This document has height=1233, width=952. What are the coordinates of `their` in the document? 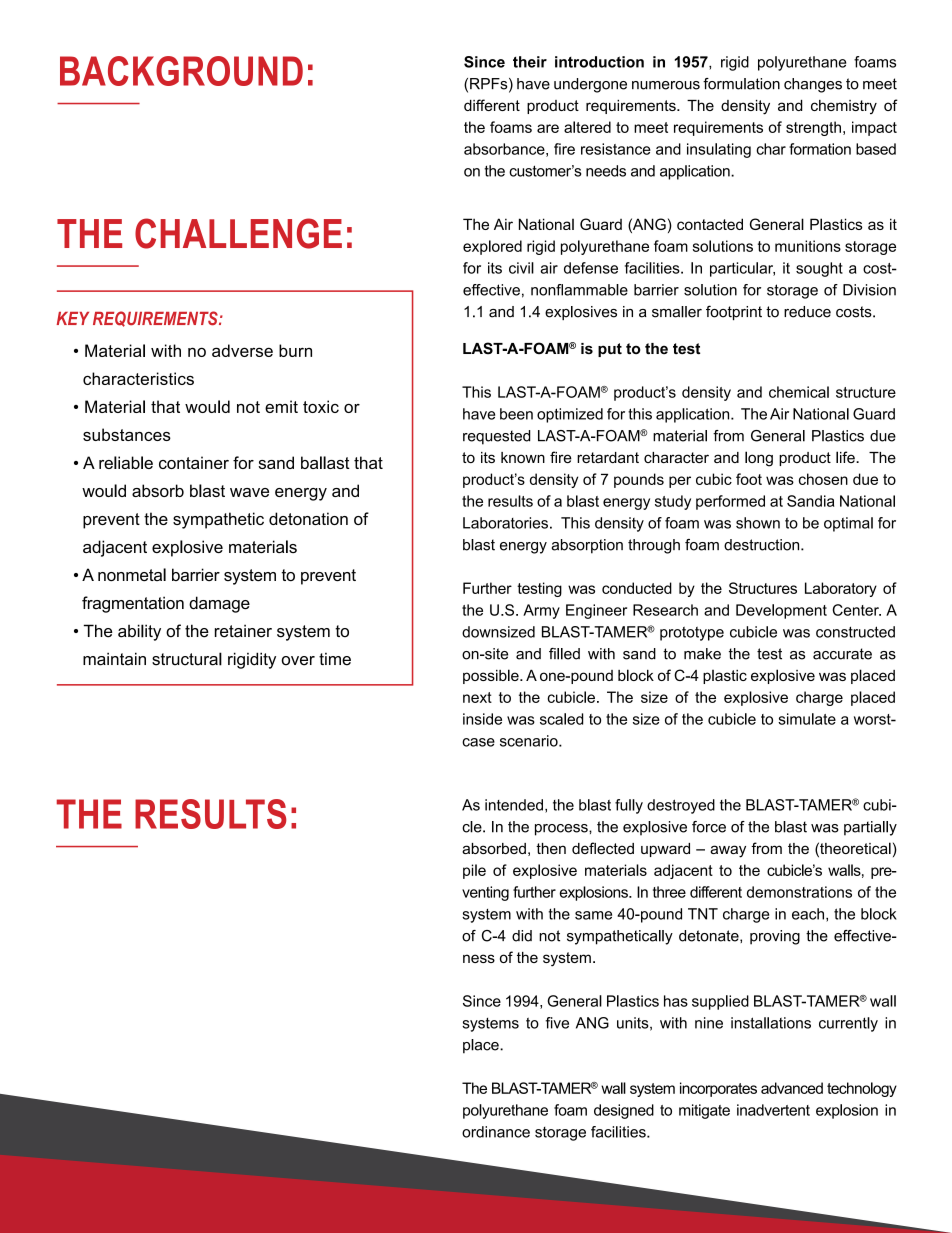 It's located at (530, 62).
